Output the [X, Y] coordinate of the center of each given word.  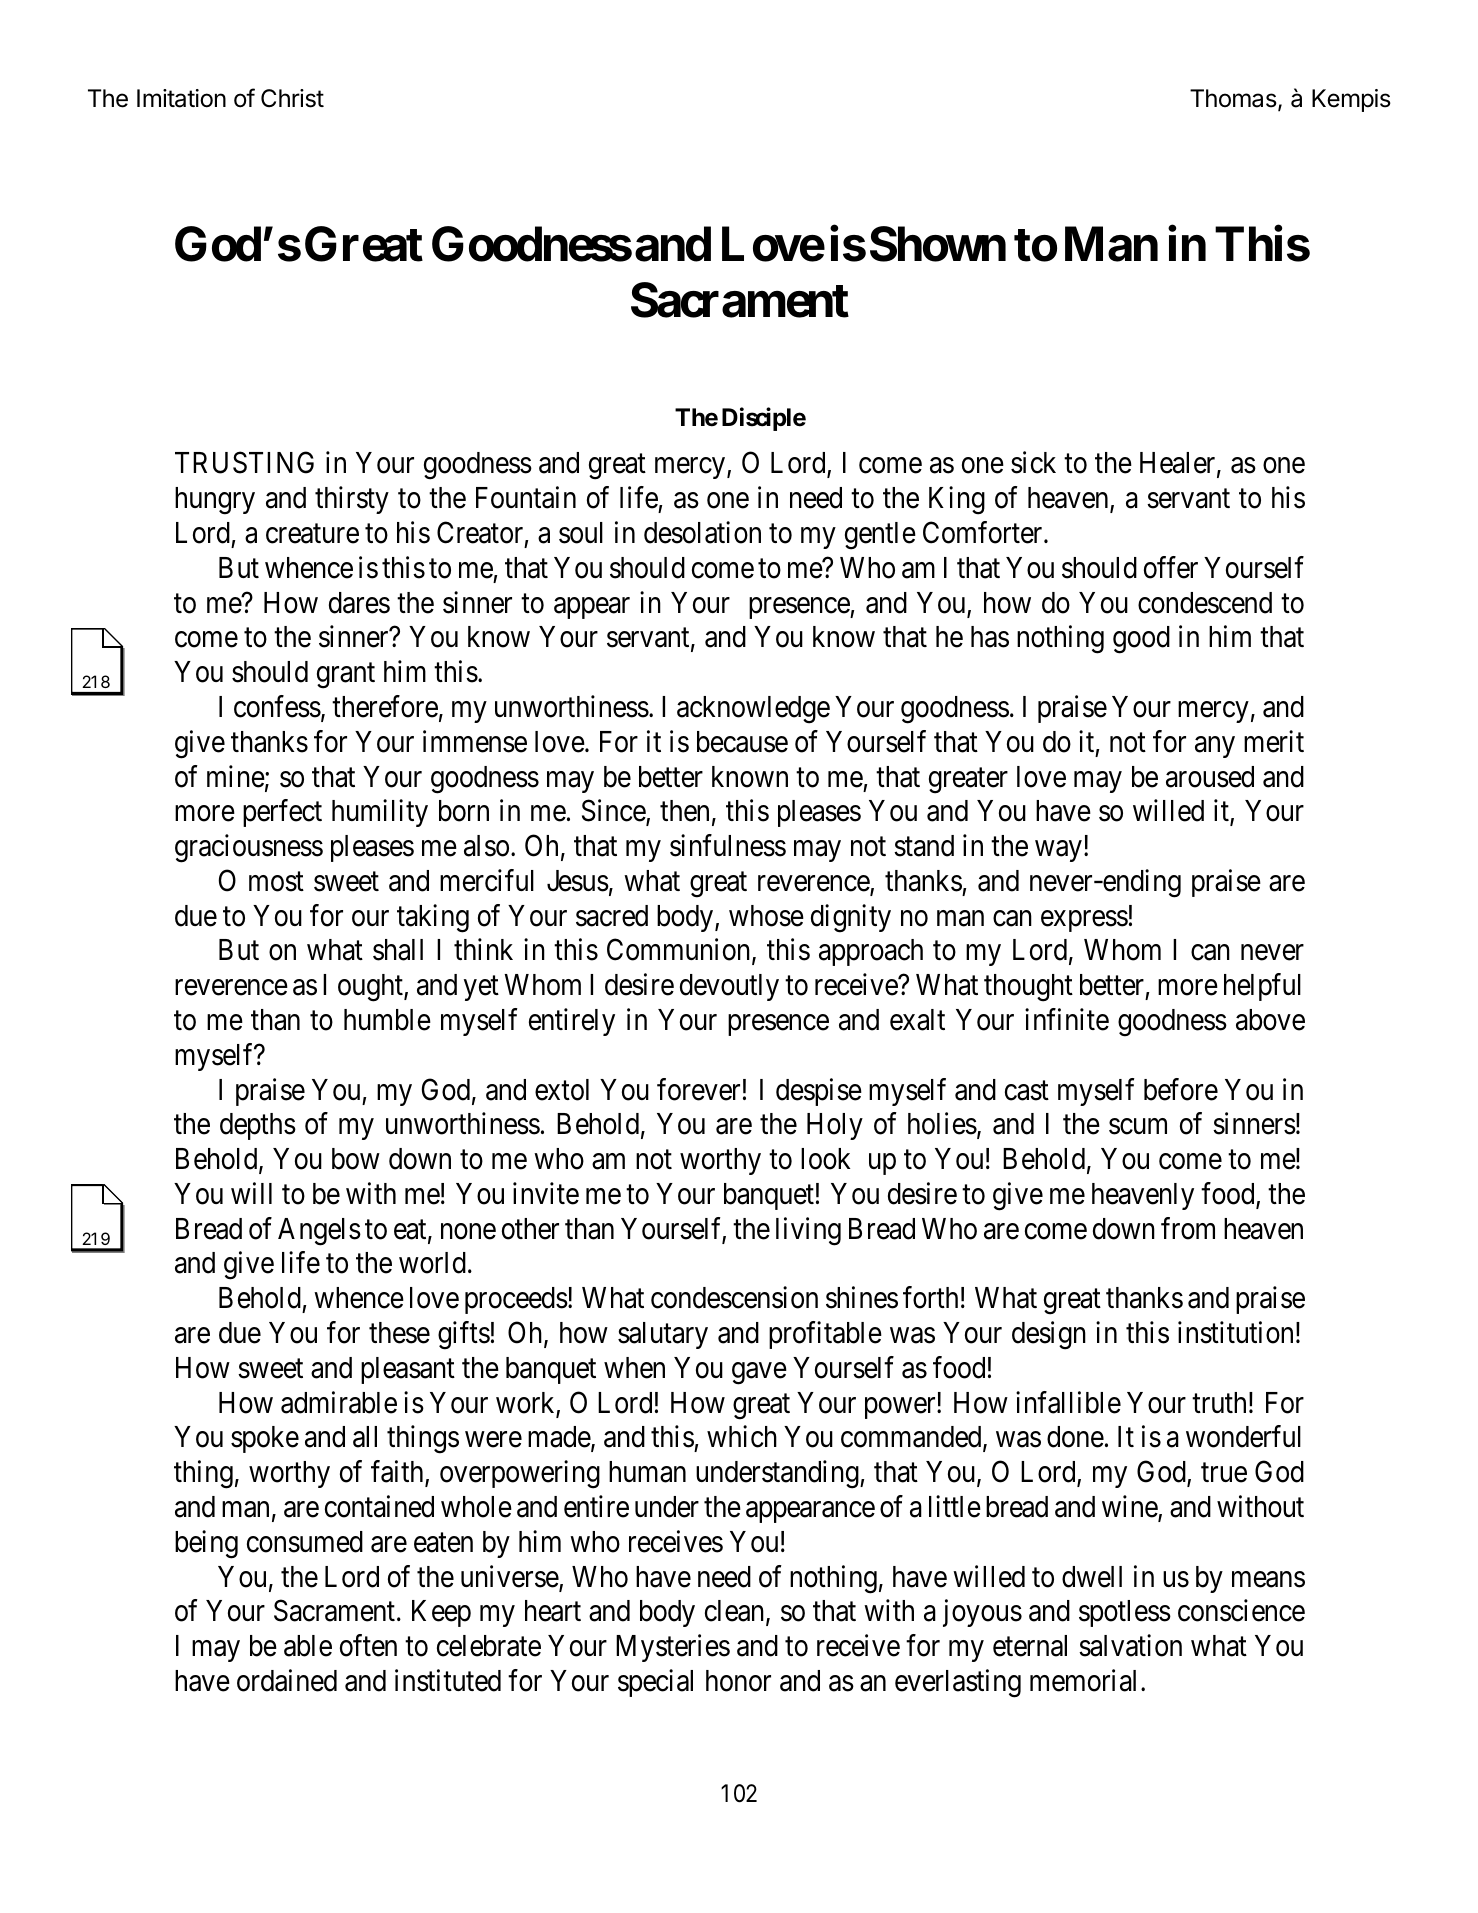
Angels [319, 1232]
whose [766, 916]
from [1188, 1228]
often [368, 1645]
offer [1171, 567]
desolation [702, 532]
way [1058, 851]
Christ [292, 98]
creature [312, 534]
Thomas [1234, 99]
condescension [734, 1297]
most [276, 882]
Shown [938, 244]
